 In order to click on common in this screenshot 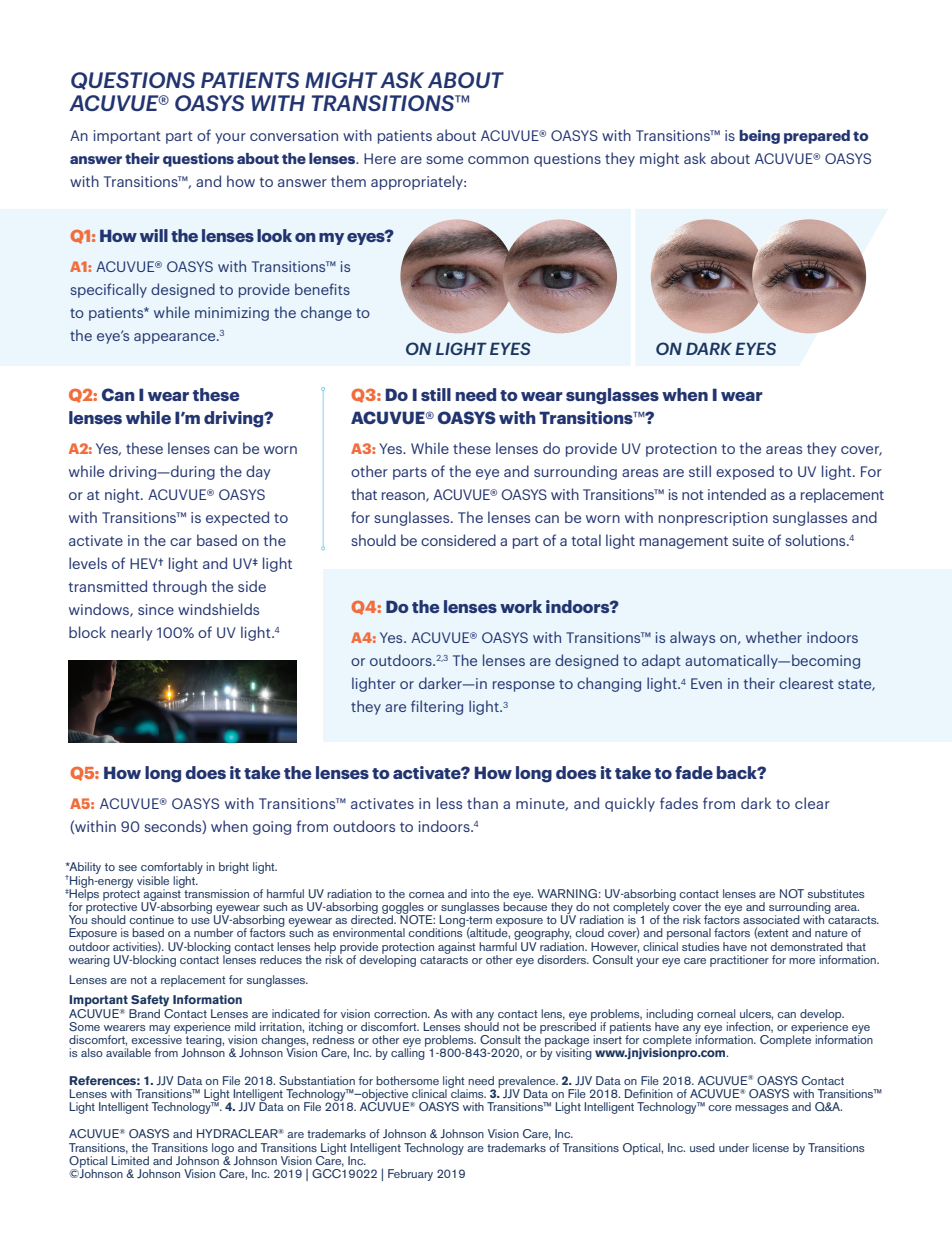, I will do `click(498, 160)`.
